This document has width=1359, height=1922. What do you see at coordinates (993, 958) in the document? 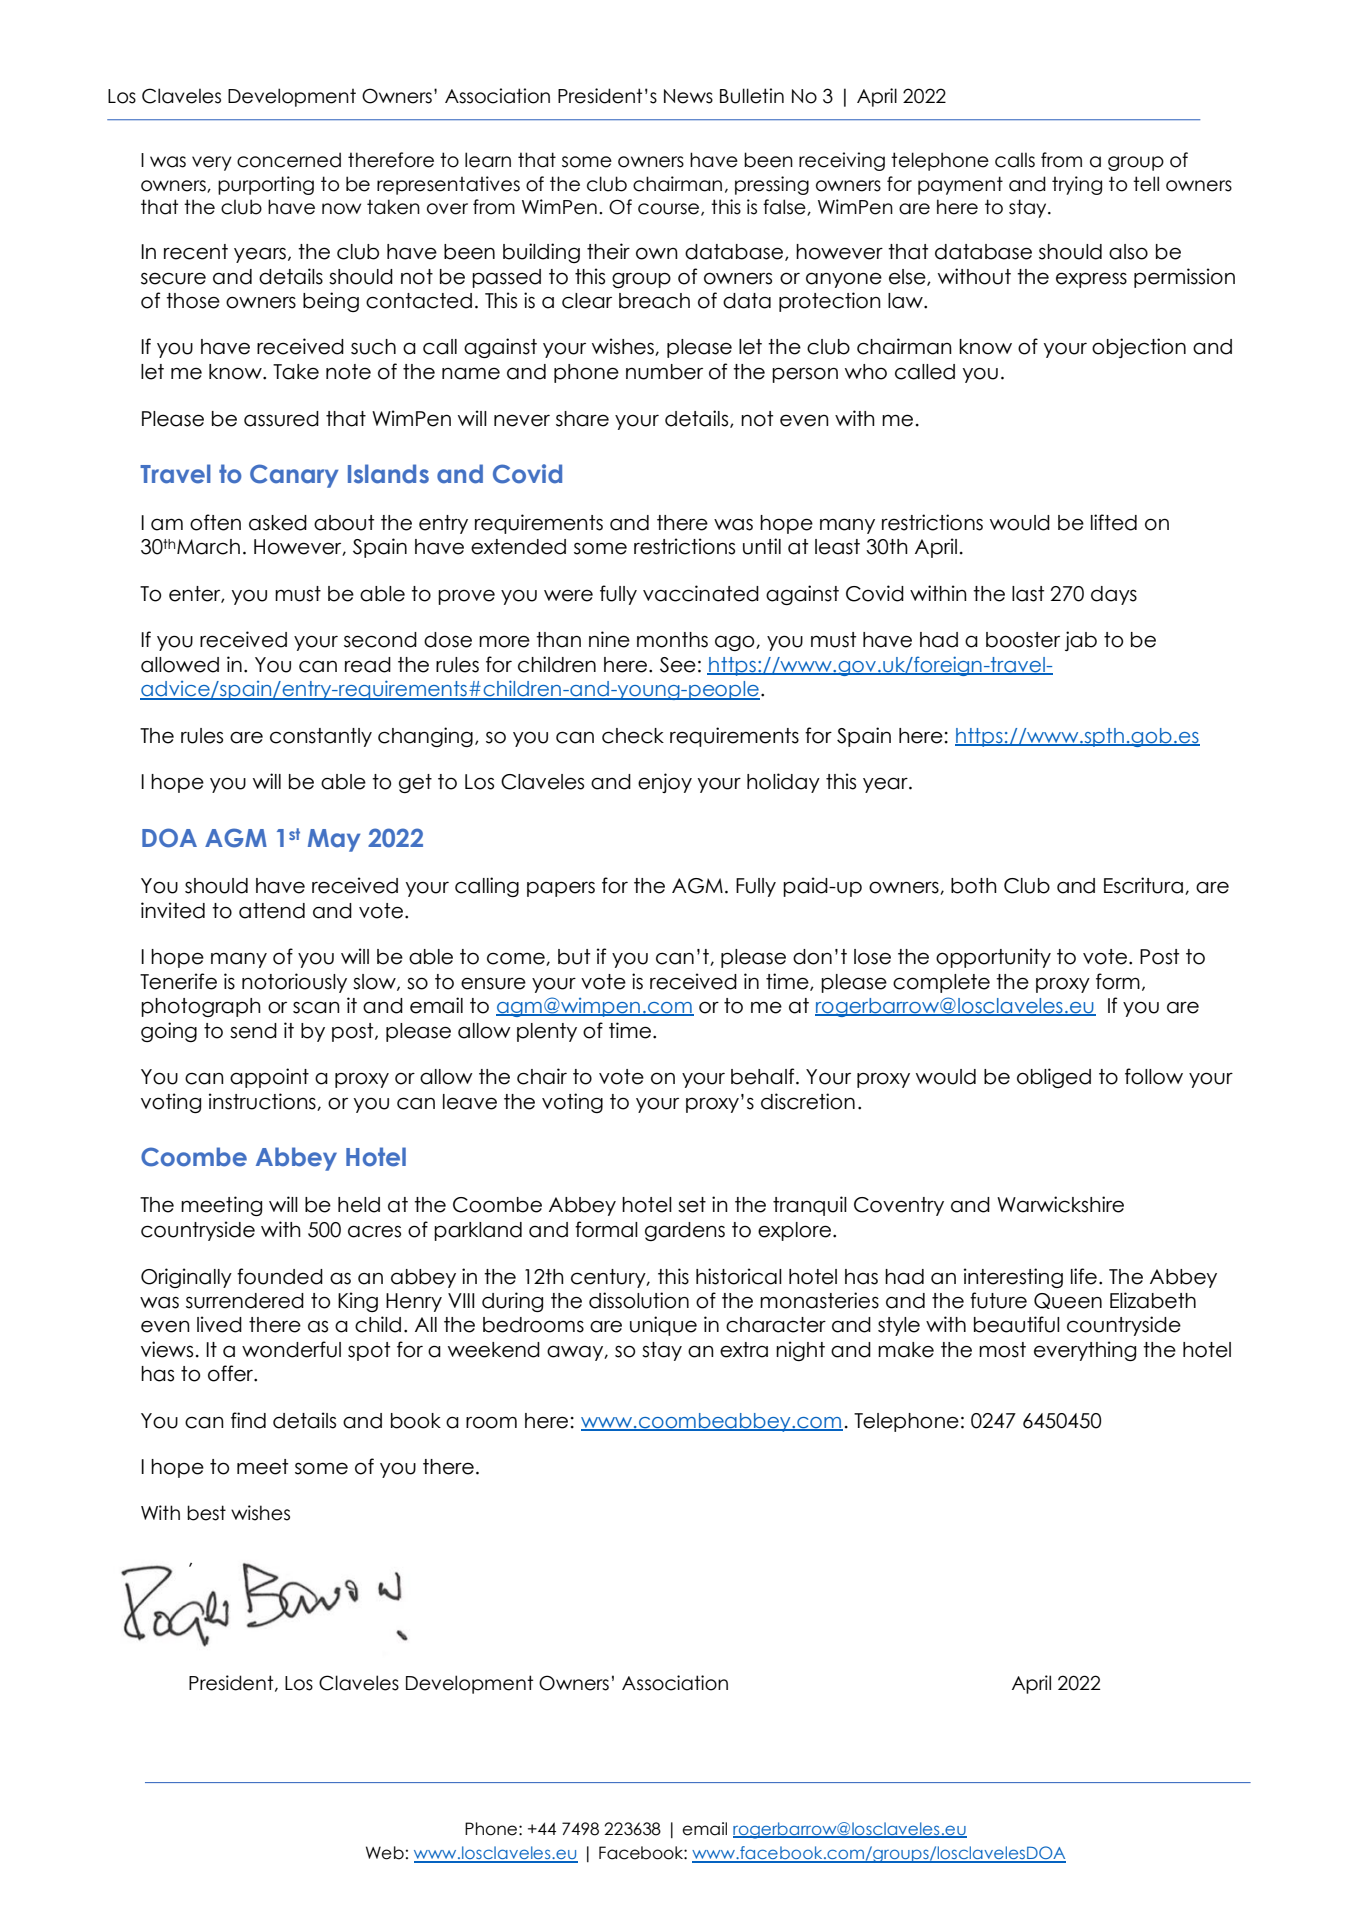
I see `opportunity` at bounding box center [993, 958].
